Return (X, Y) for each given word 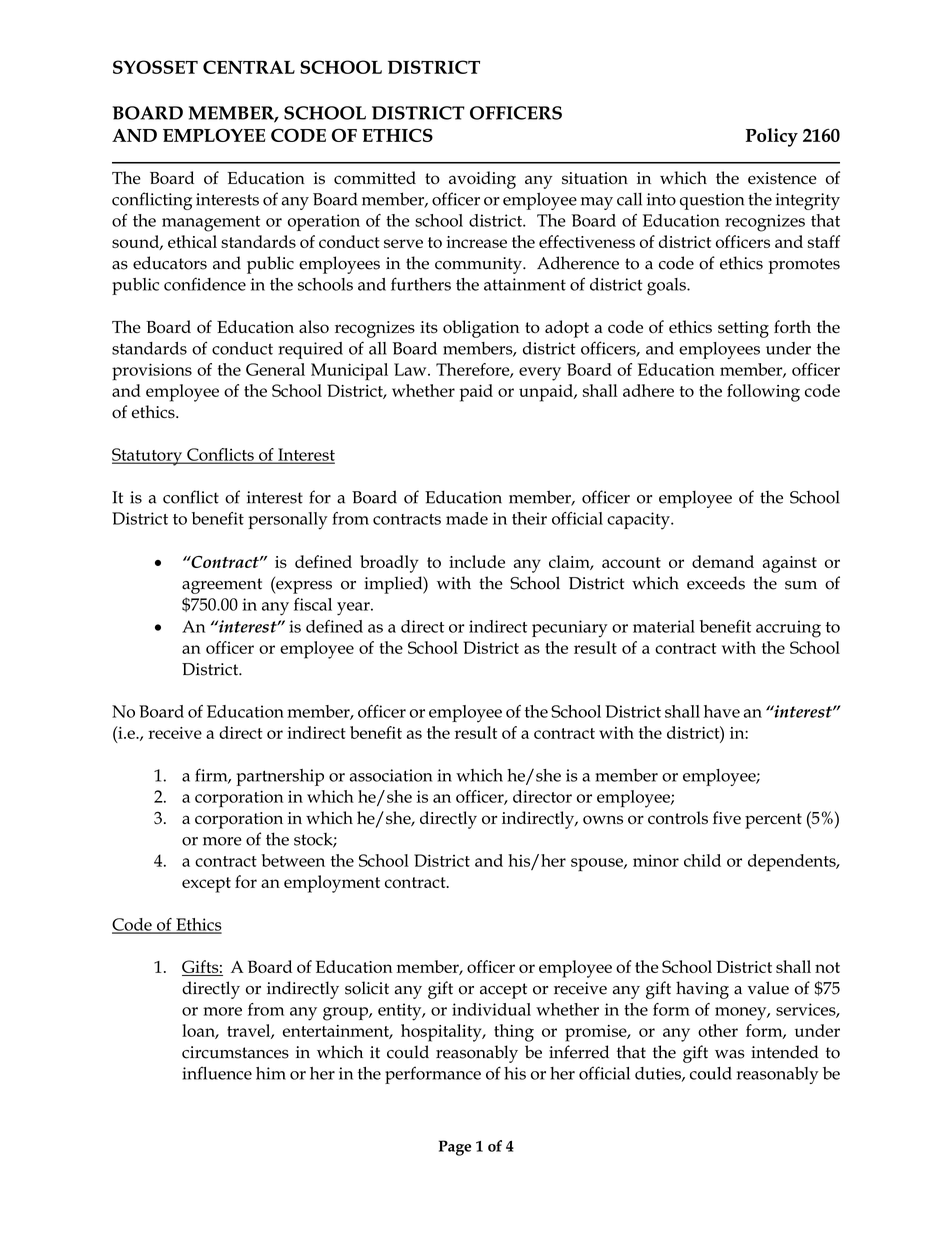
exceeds (716, 583)
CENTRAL (249, 67)
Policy (772, 137)
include (477, 561)
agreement (222, 586)
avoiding (482, 180)
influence (217, 1073)
